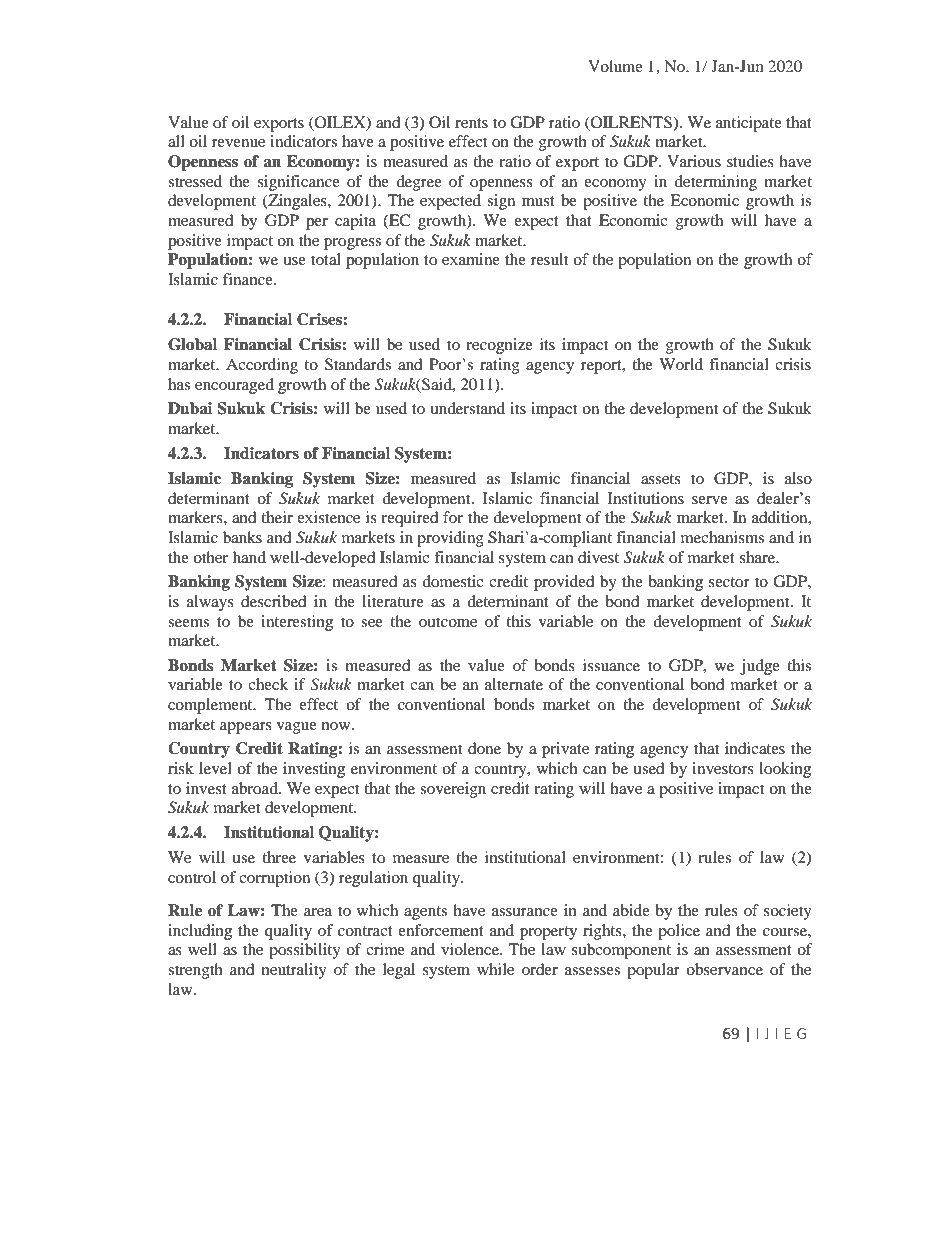  What do you see at coordinates (681, 364) in the image?
I see `World` at bounding box center [681, 364].
